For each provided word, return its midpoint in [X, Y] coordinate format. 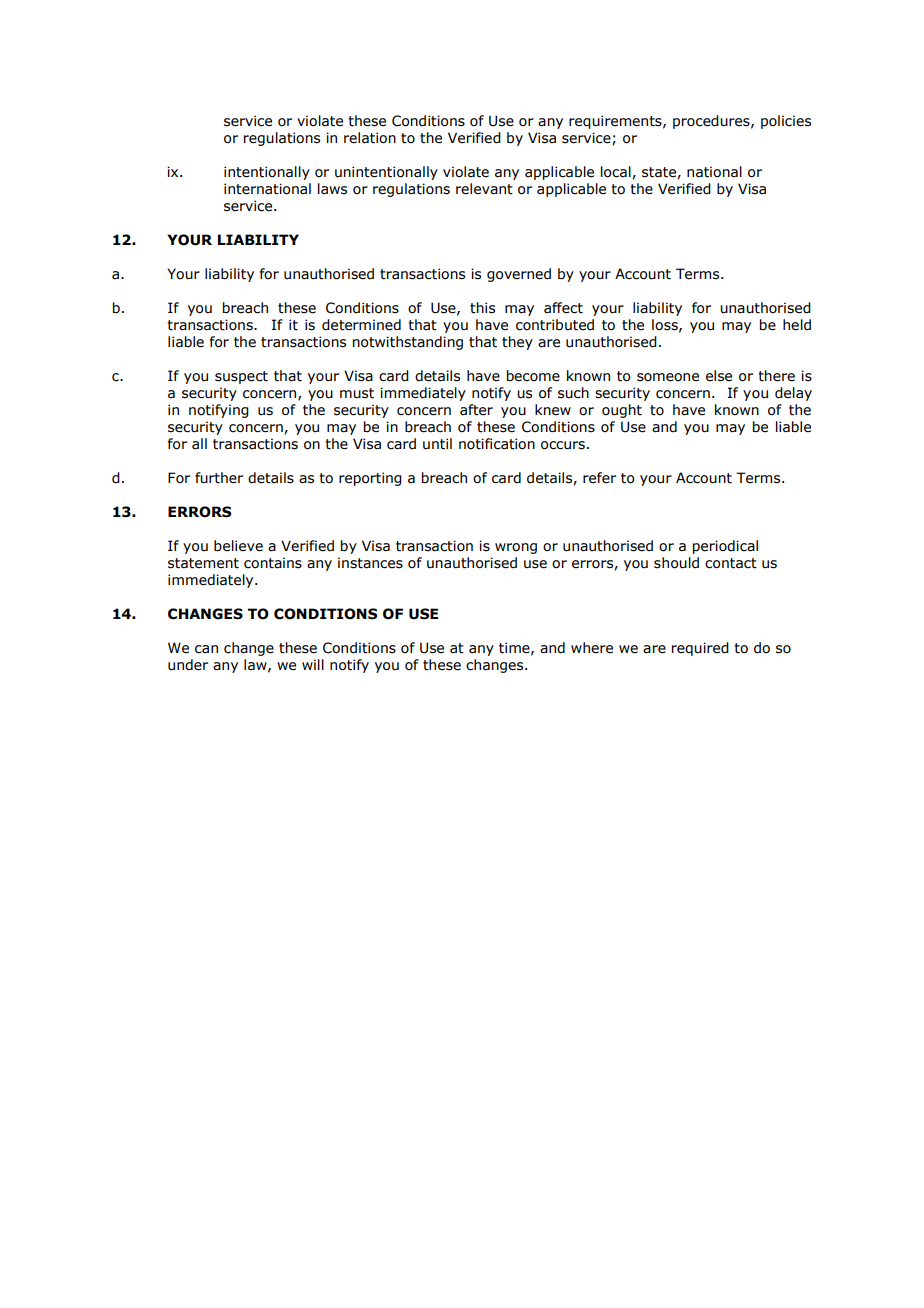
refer [599, 478]
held [797, 325]
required [700, 649]
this [482, 308]
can [206, 649]
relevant [484, 189]
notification [497, 444]
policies [786, 122]
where [592, 648]
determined [361, 325]
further [219, 478]
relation [370, 138]
